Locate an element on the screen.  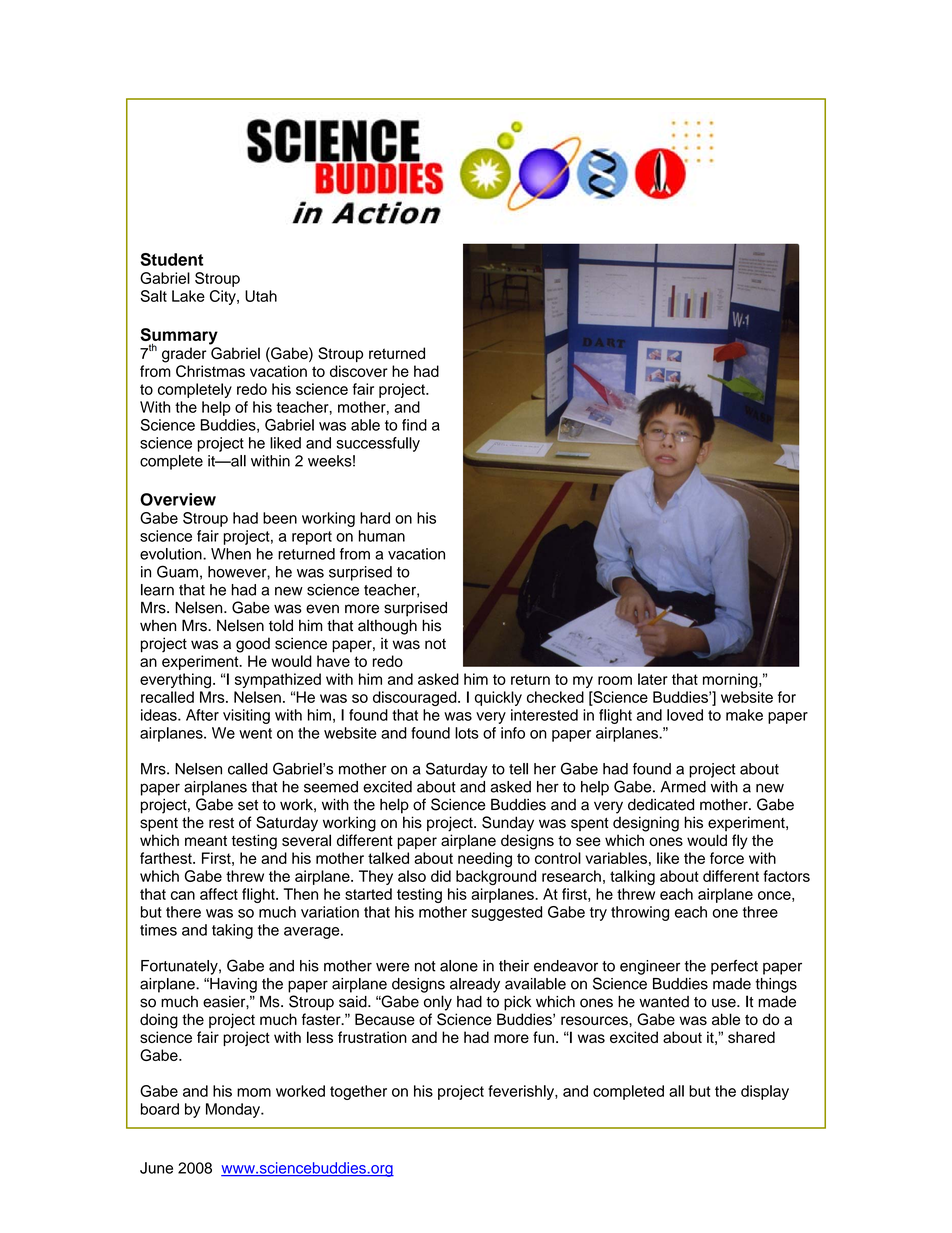
Utah is located at coordinates (261, 296).
